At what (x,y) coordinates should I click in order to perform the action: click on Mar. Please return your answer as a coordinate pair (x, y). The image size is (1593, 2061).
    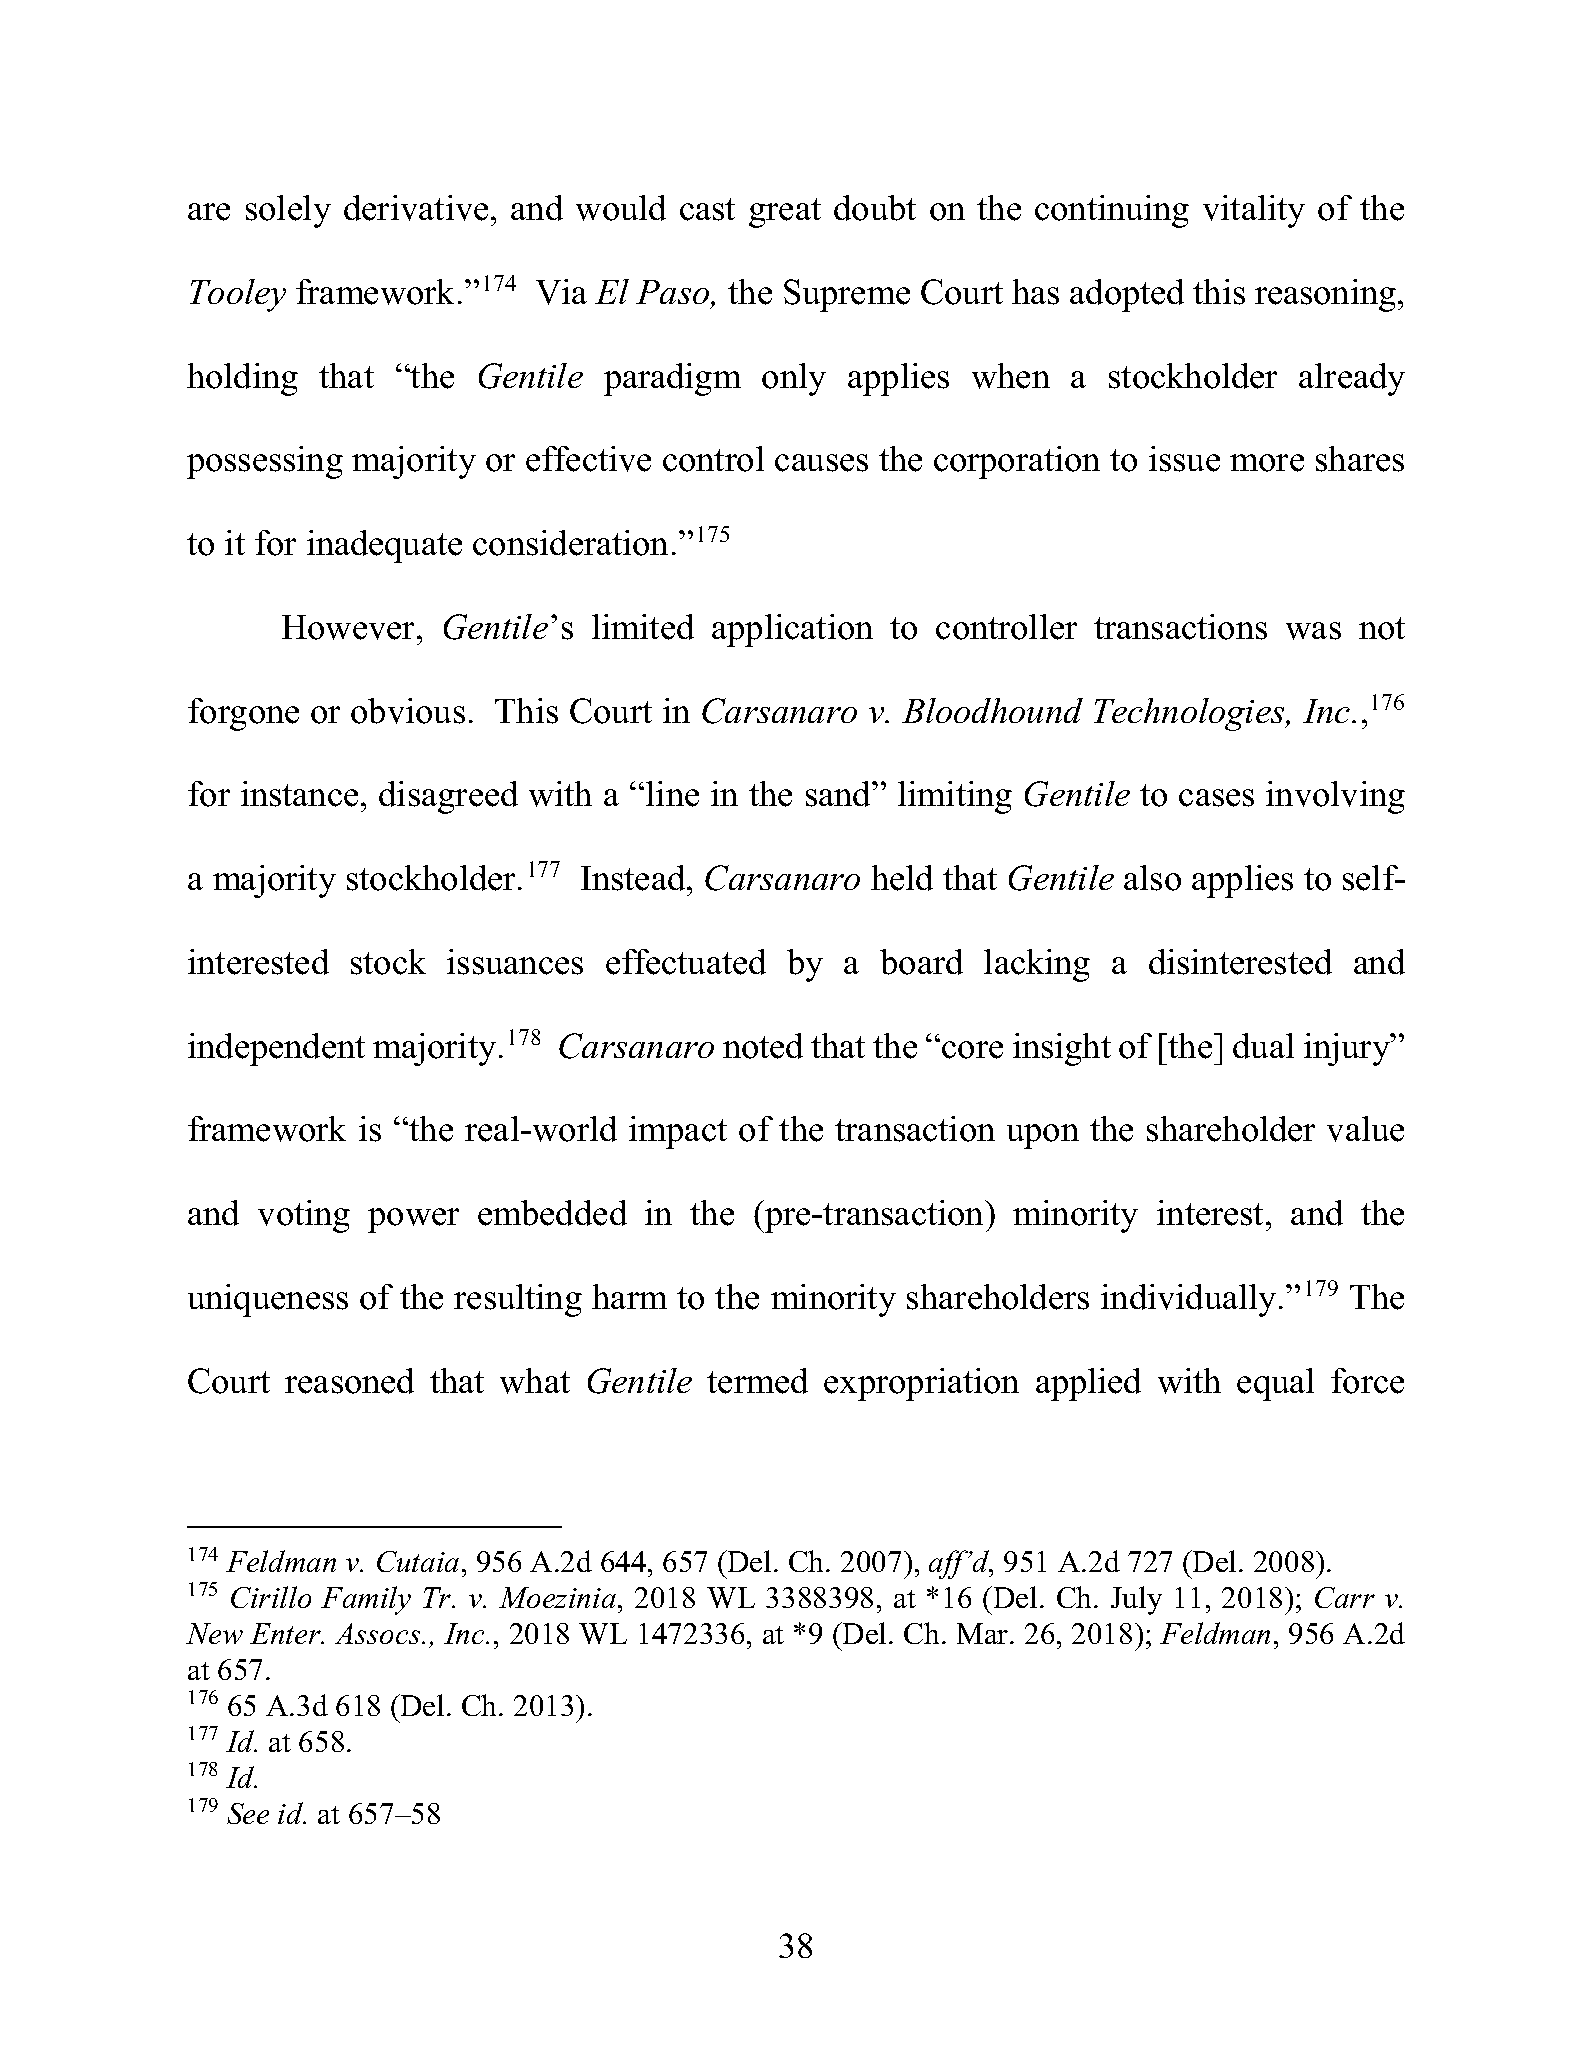
    Looking at the image, I should click on (984, 1633).
